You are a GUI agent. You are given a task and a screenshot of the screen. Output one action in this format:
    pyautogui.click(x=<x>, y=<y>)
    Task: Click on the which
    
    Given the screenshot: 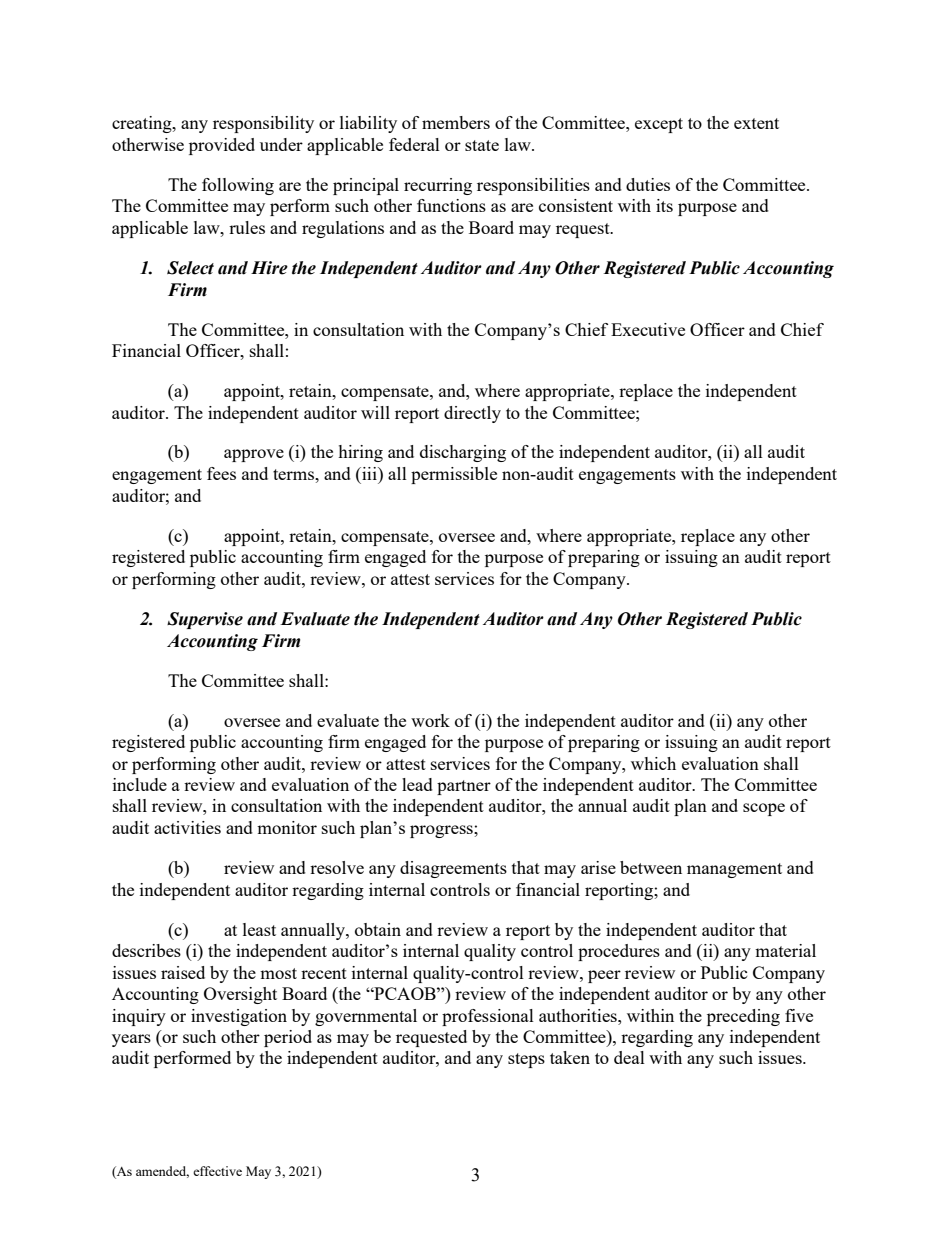 What is the action you would take?
    pyautogui.click(x=653, y=763)
